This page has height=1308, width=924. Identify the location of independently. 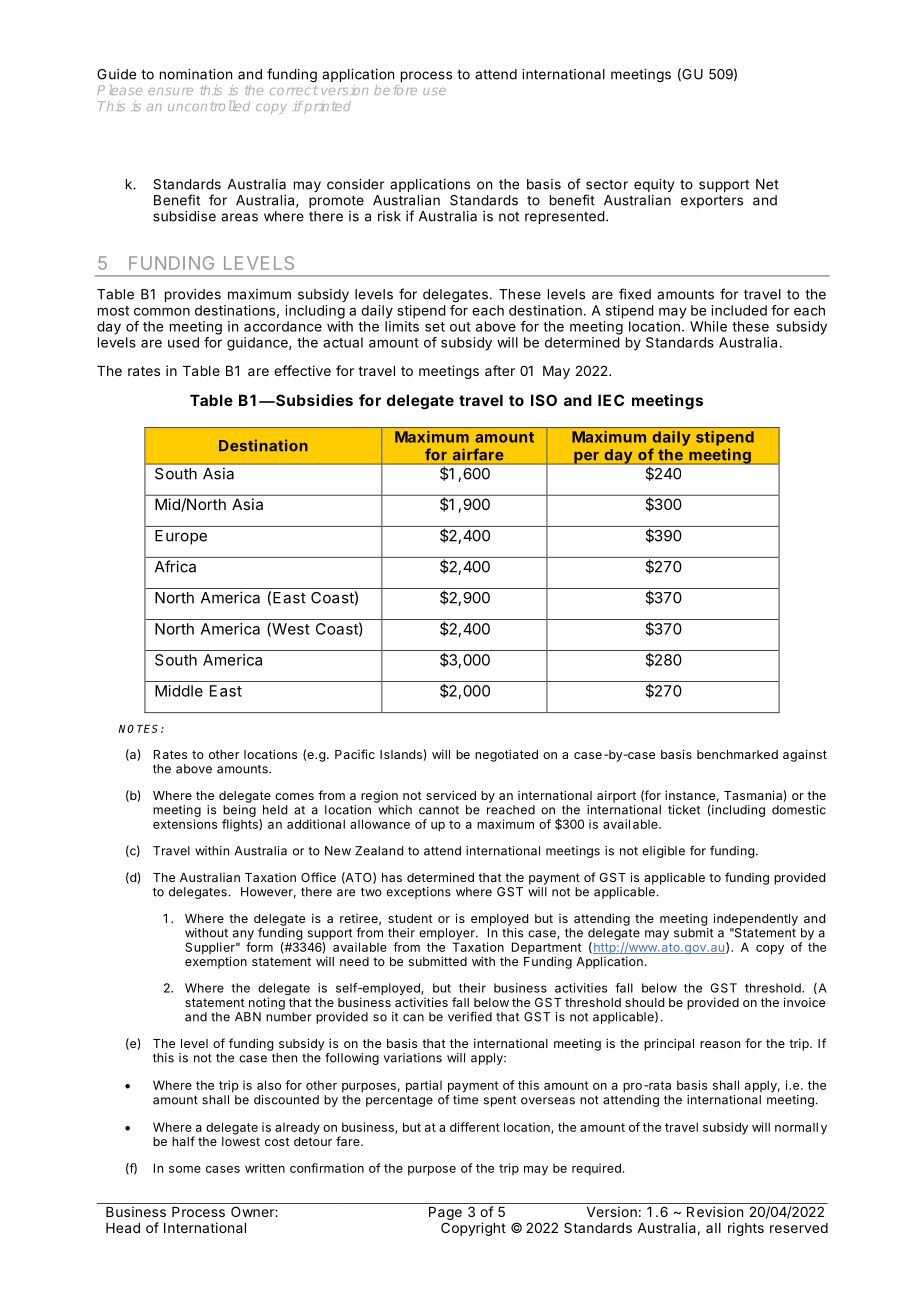
(756, 919).
